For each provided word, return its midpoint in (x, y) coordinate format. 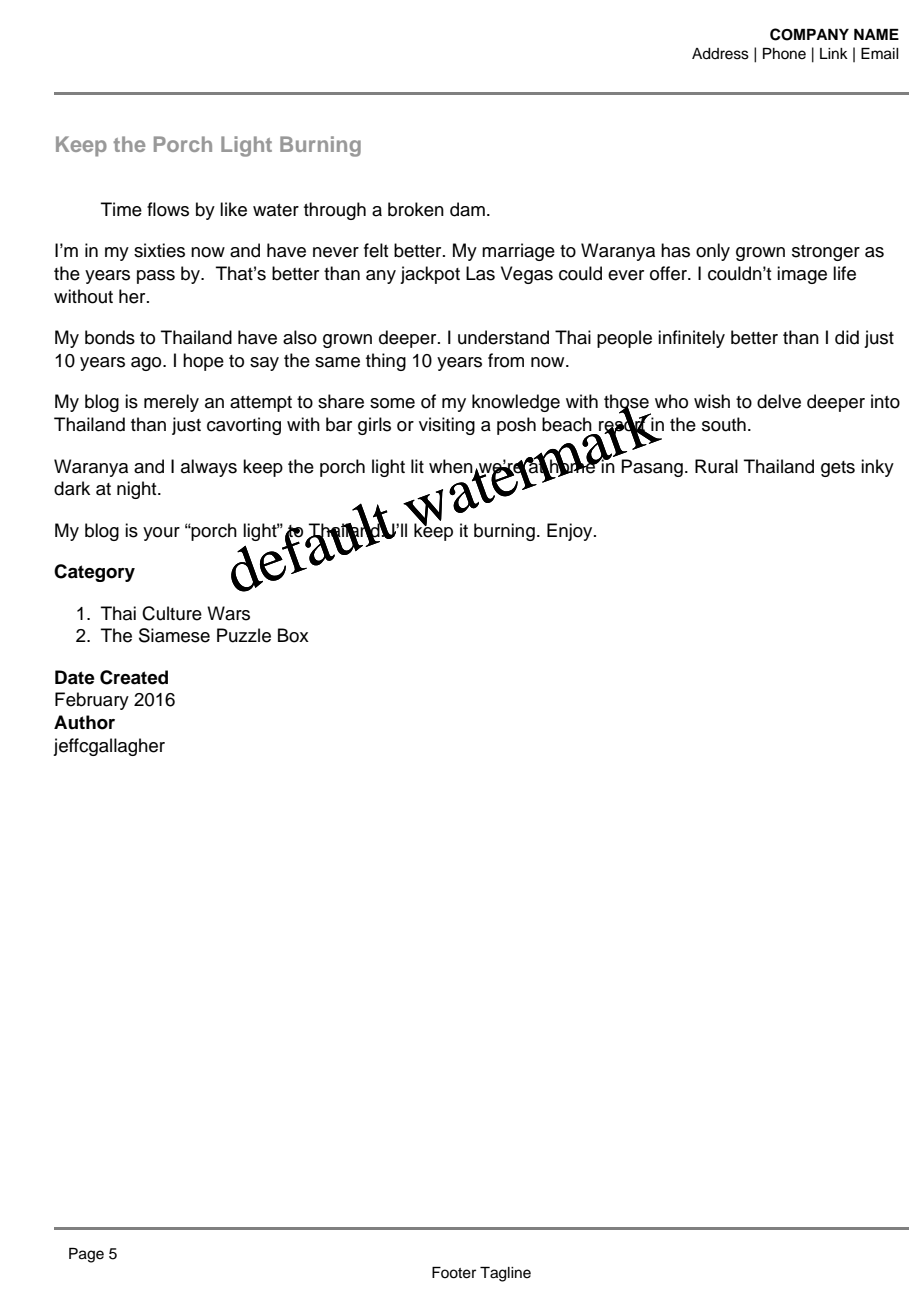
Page (86, 1255)
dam (467, 209)
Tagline (505, 1274)
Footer (454, 1273)
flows (168, 209)
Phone (784, 54)
